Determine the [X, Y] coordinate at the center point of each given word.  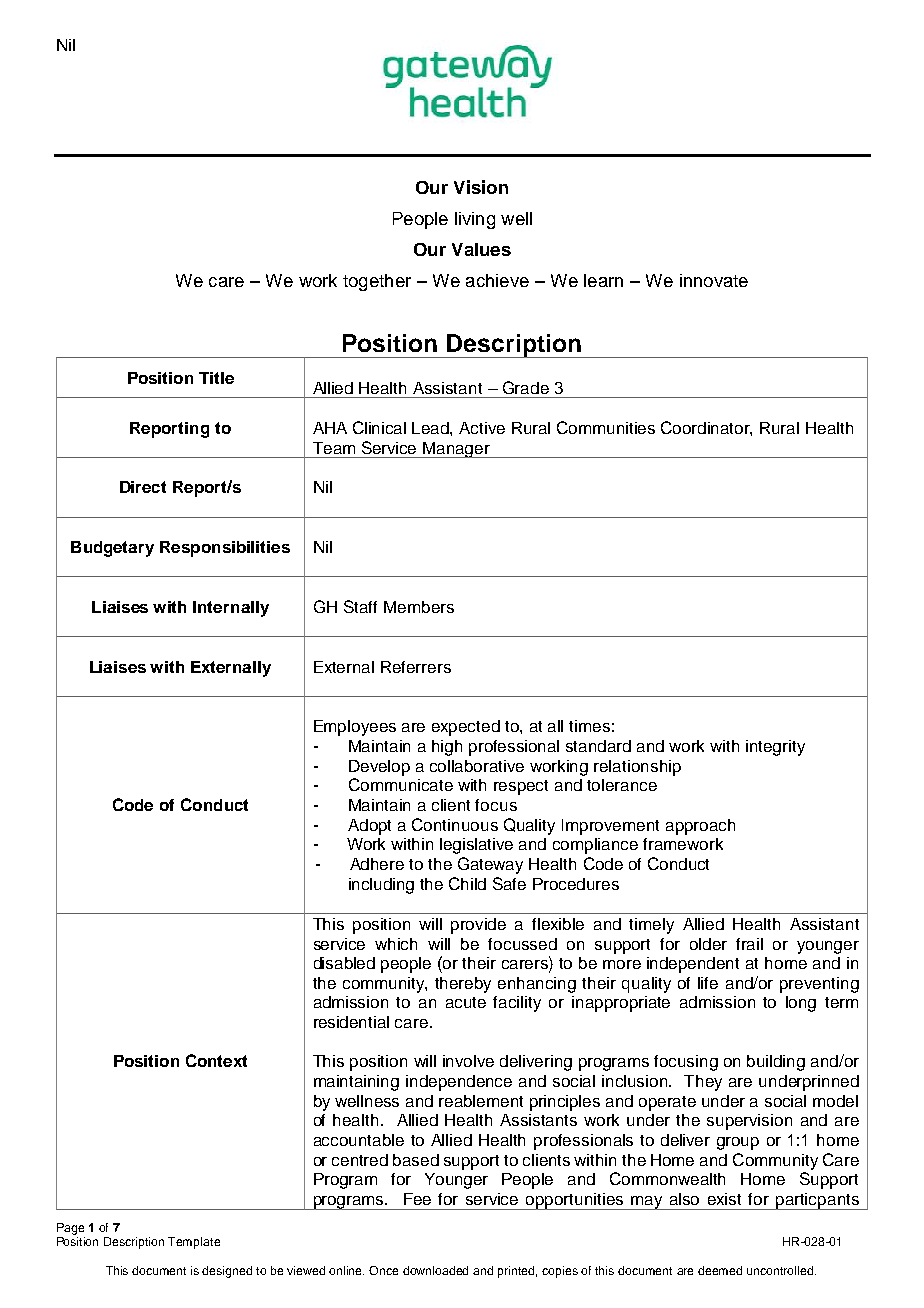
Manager [457, 450]
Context [216, 1060]
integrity [775, 748]
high [447, 748]
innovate [714, 280]
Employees [355, 728]
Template [194, 1243]
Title [216, 378]
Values [481, 249]
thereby [463, 985]
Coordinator [706, 428]
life [708, 983]
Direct [143, 487]
